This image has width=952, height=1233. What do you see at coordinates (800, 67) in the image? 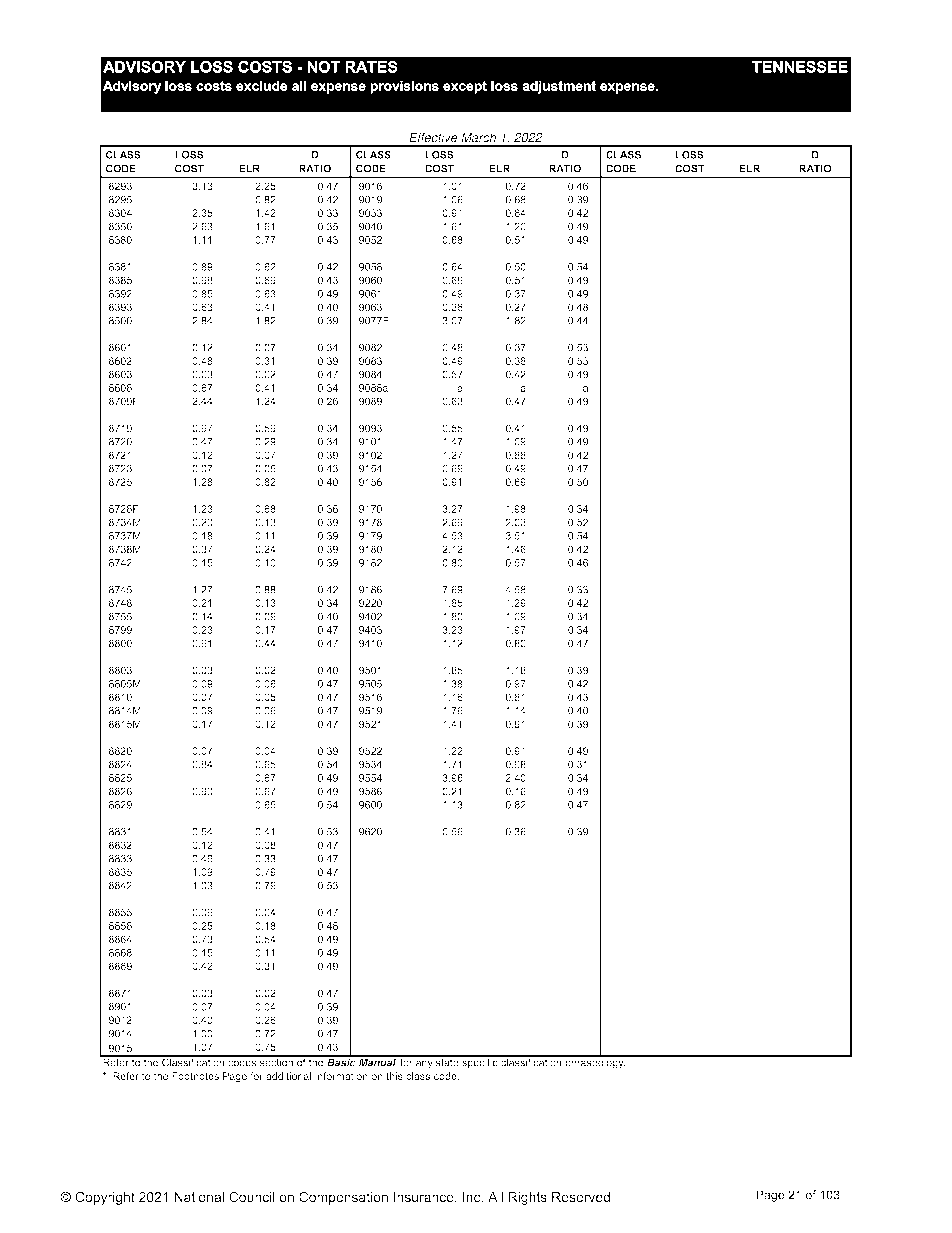
I see `TENNESSEE` at bounding box center [800, 67].
